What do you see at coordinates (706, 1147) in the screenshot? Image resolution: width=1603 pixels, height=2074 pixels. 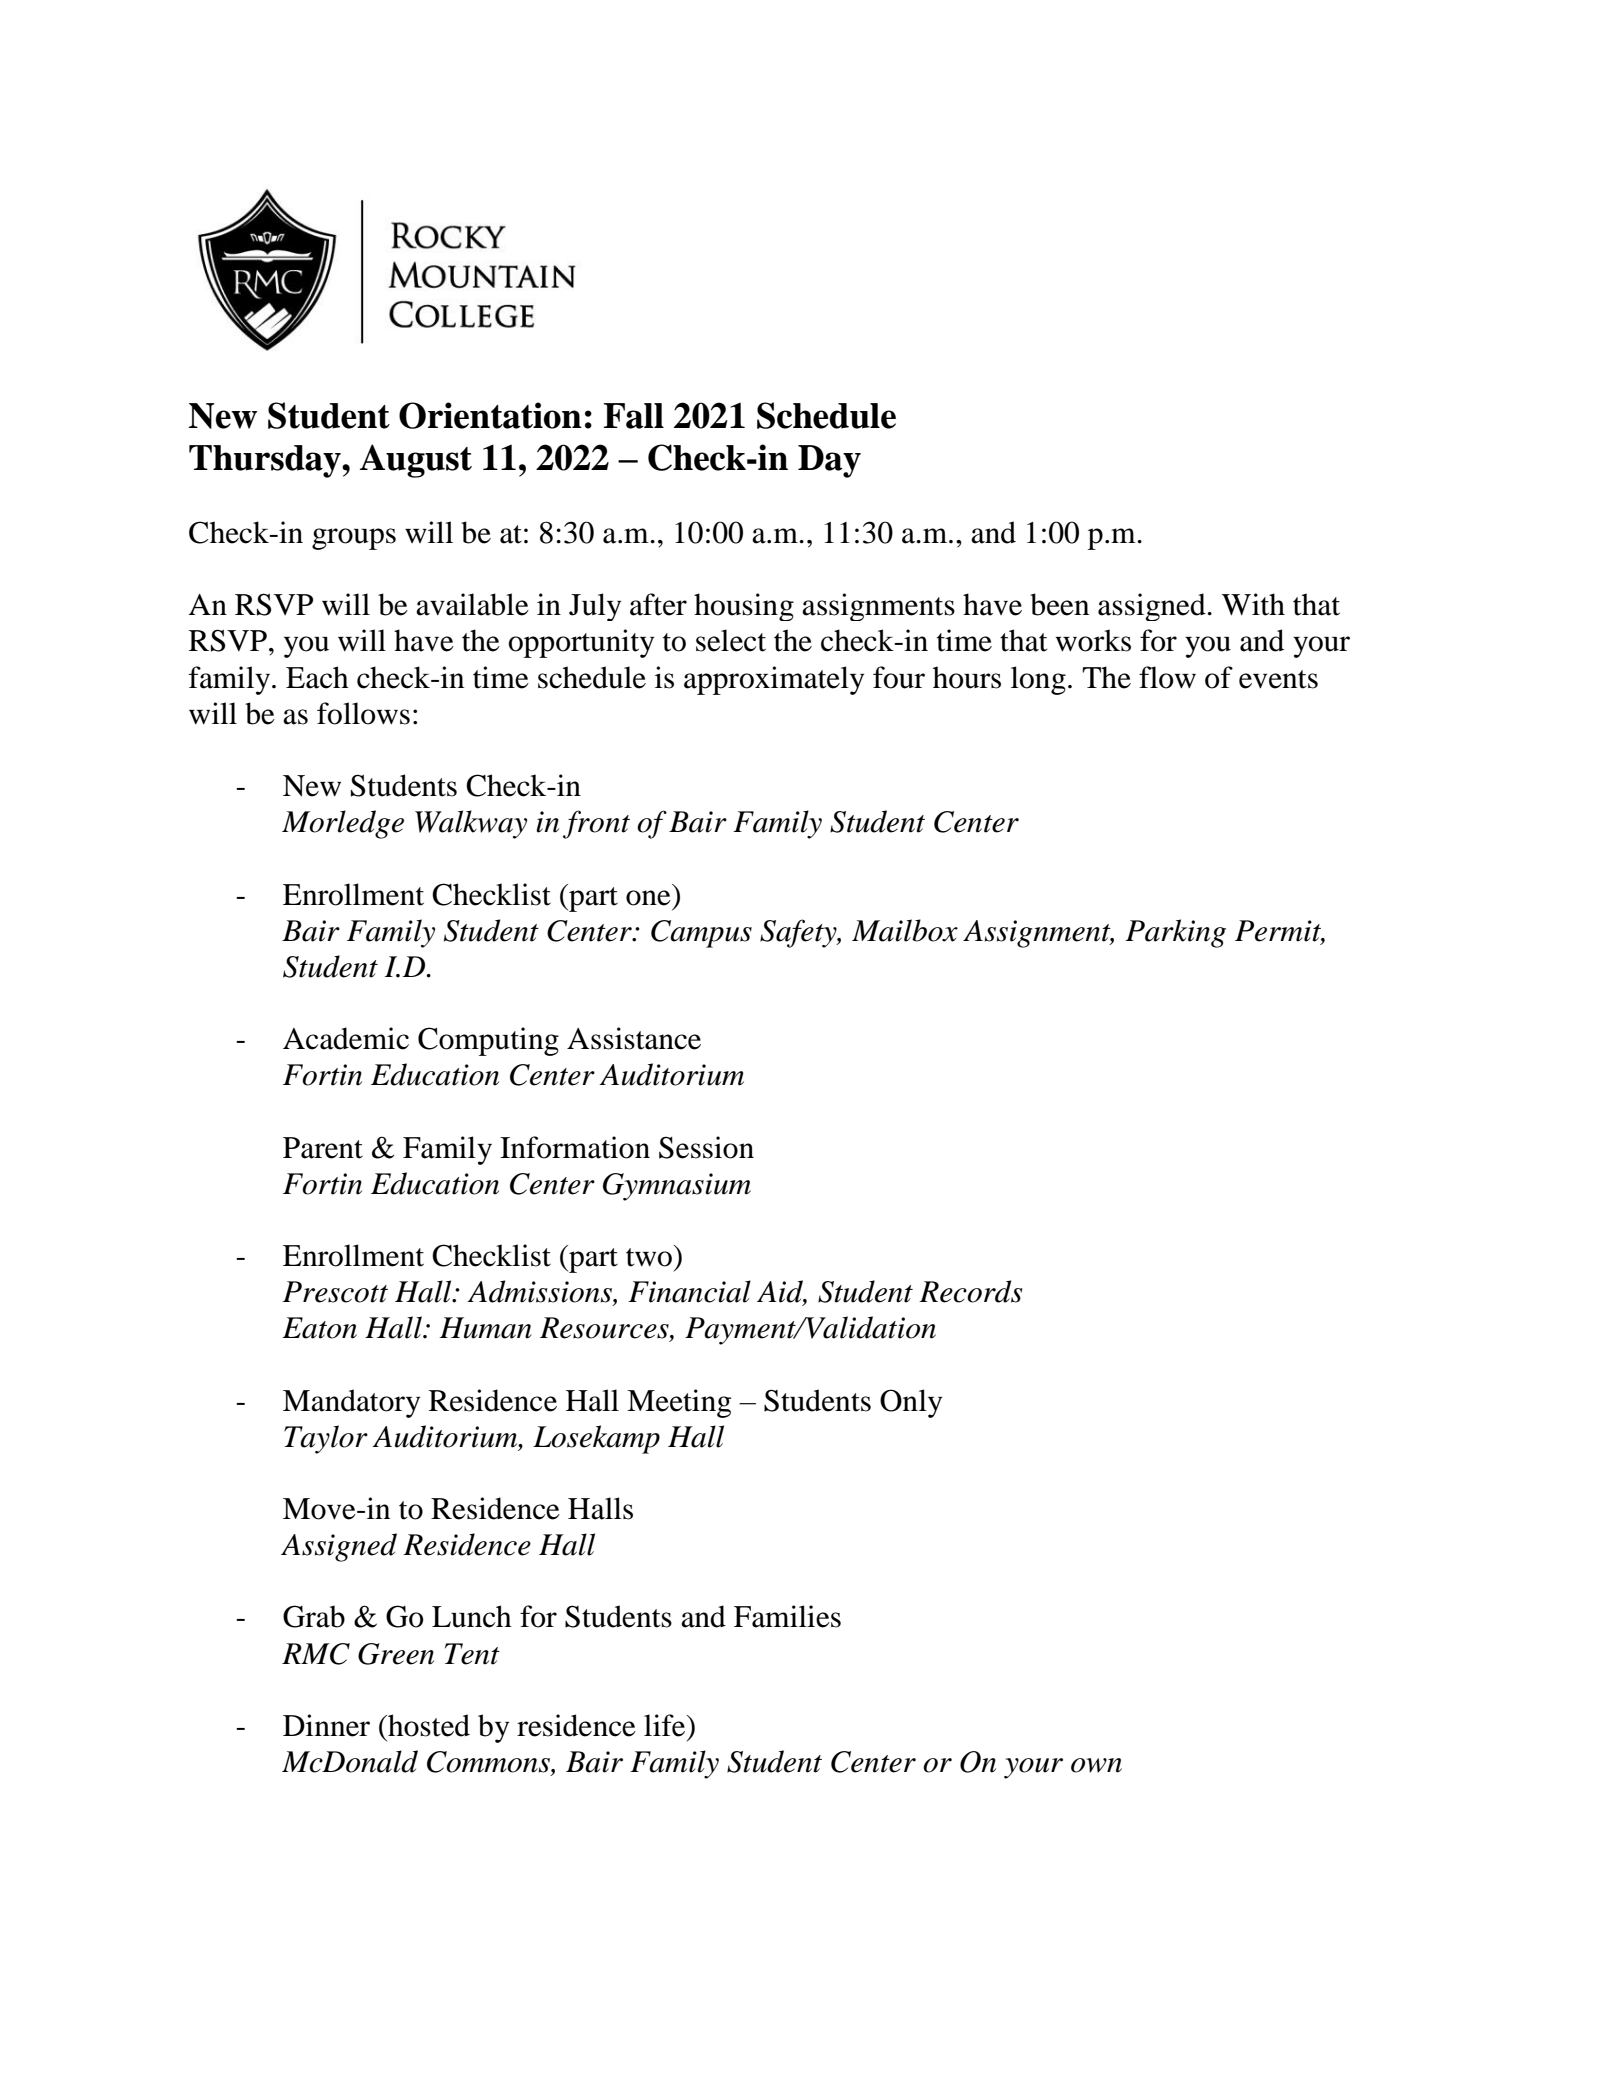 I see `Session` at bounding box center [706, 1147].
